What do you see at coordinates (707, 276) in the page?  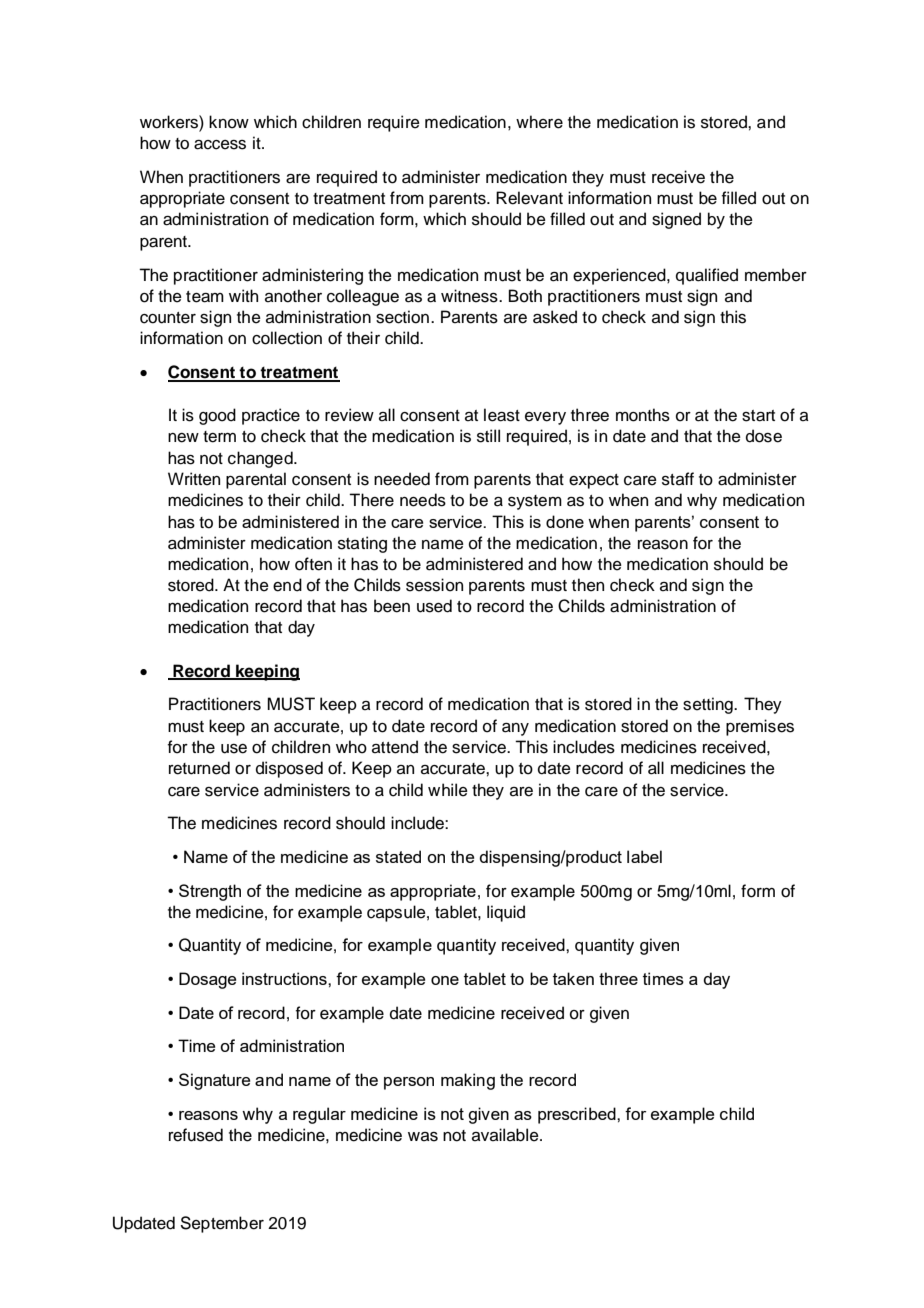 I see `qualified` at bounding box center [707, 276].
